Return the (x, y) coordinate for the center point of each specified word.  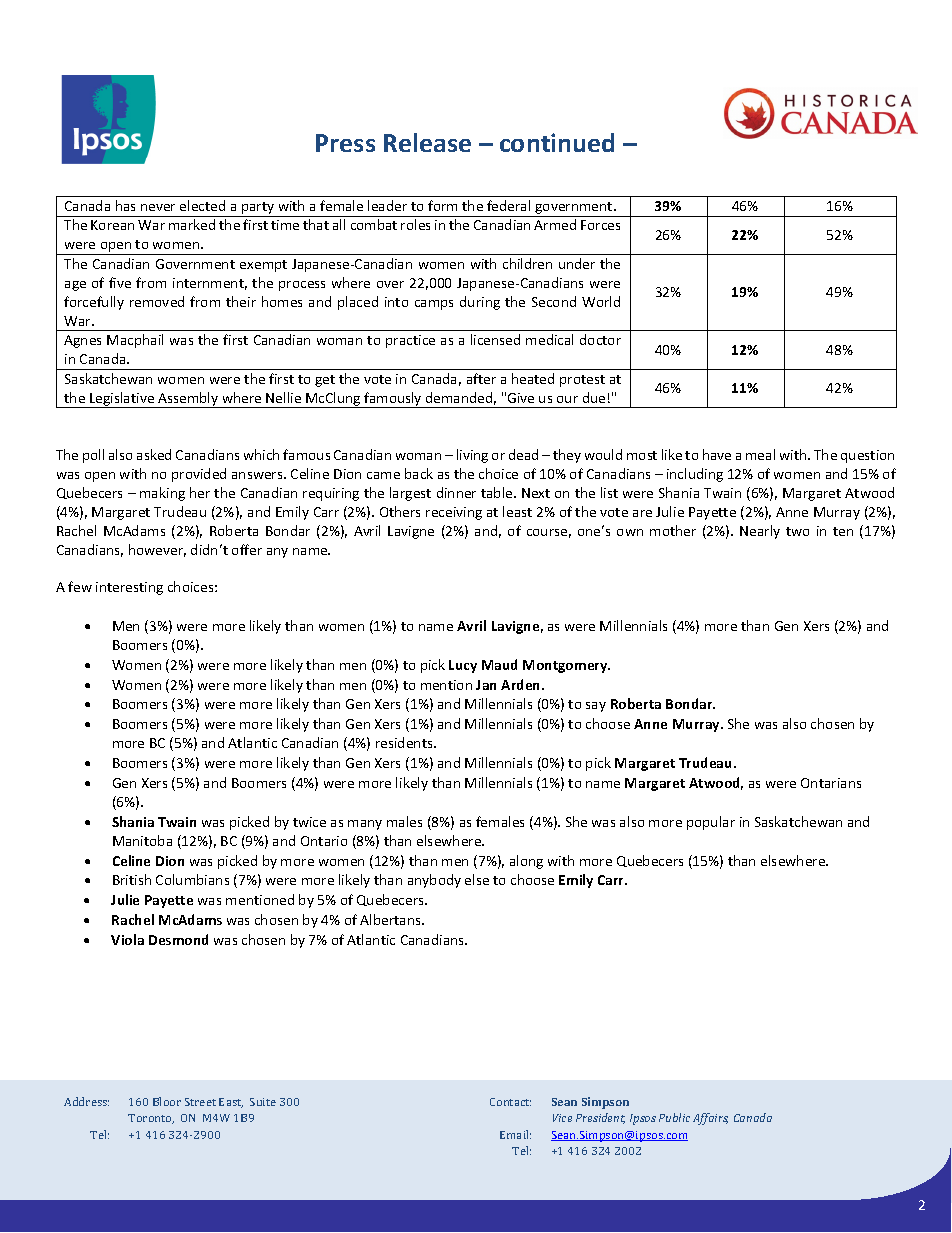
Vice (562, 1118)
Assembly (188, 400)
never (158, 207)
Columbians (192, 879)
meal (760, 454)
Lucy (463, 666)
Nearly (760, 532)
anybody (434, 881)
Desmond (178, 939)
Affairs (710, 1119)
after (481, 378)
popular (711, 823)
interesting (129, 588)
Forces (600, 225)
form (442, 205)
